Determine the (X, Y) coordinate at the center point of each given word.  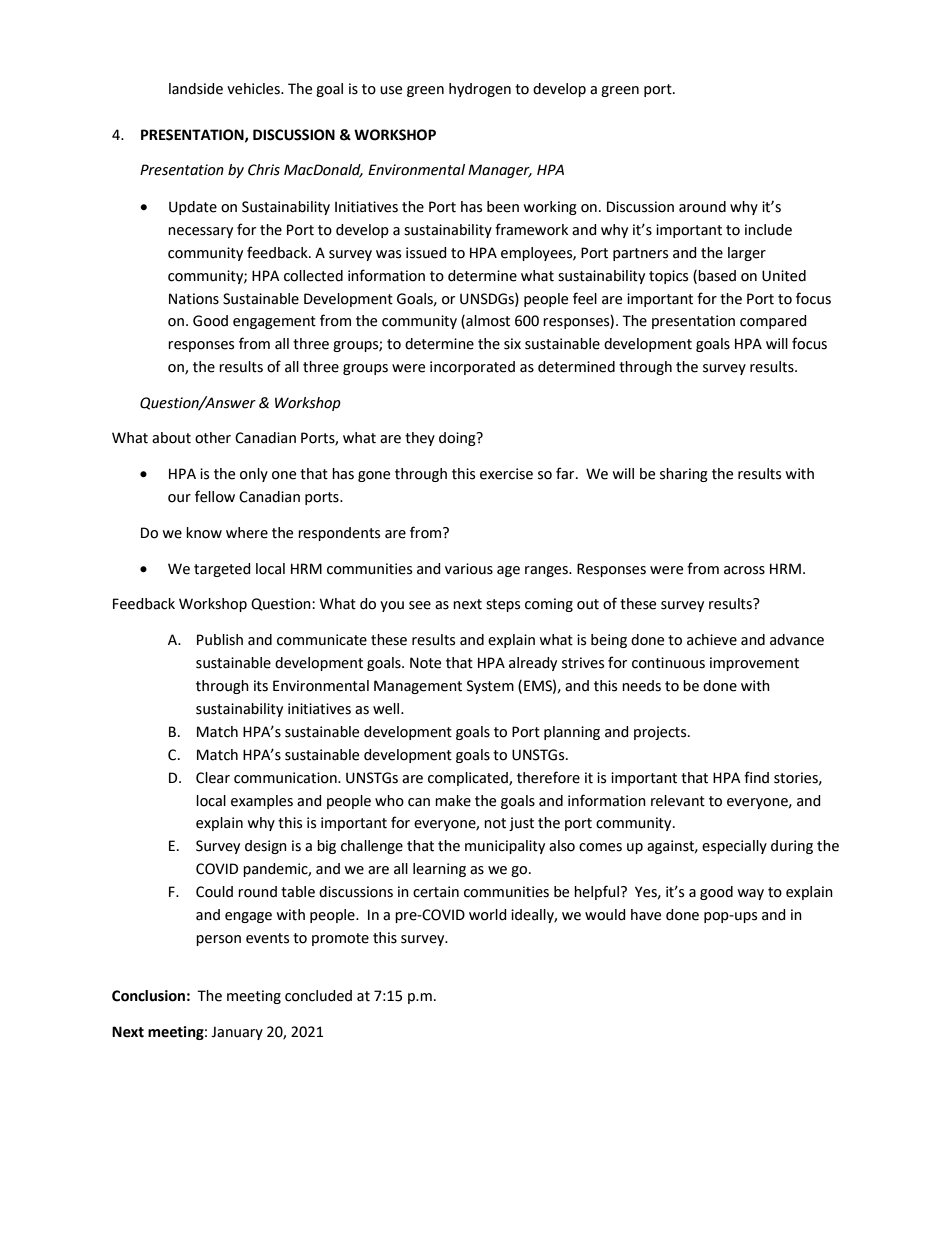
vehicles (254, 89)
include (768, 230)
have (646, 915)
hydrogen (480, 90)
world (488, 915)
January (237, 1033)
